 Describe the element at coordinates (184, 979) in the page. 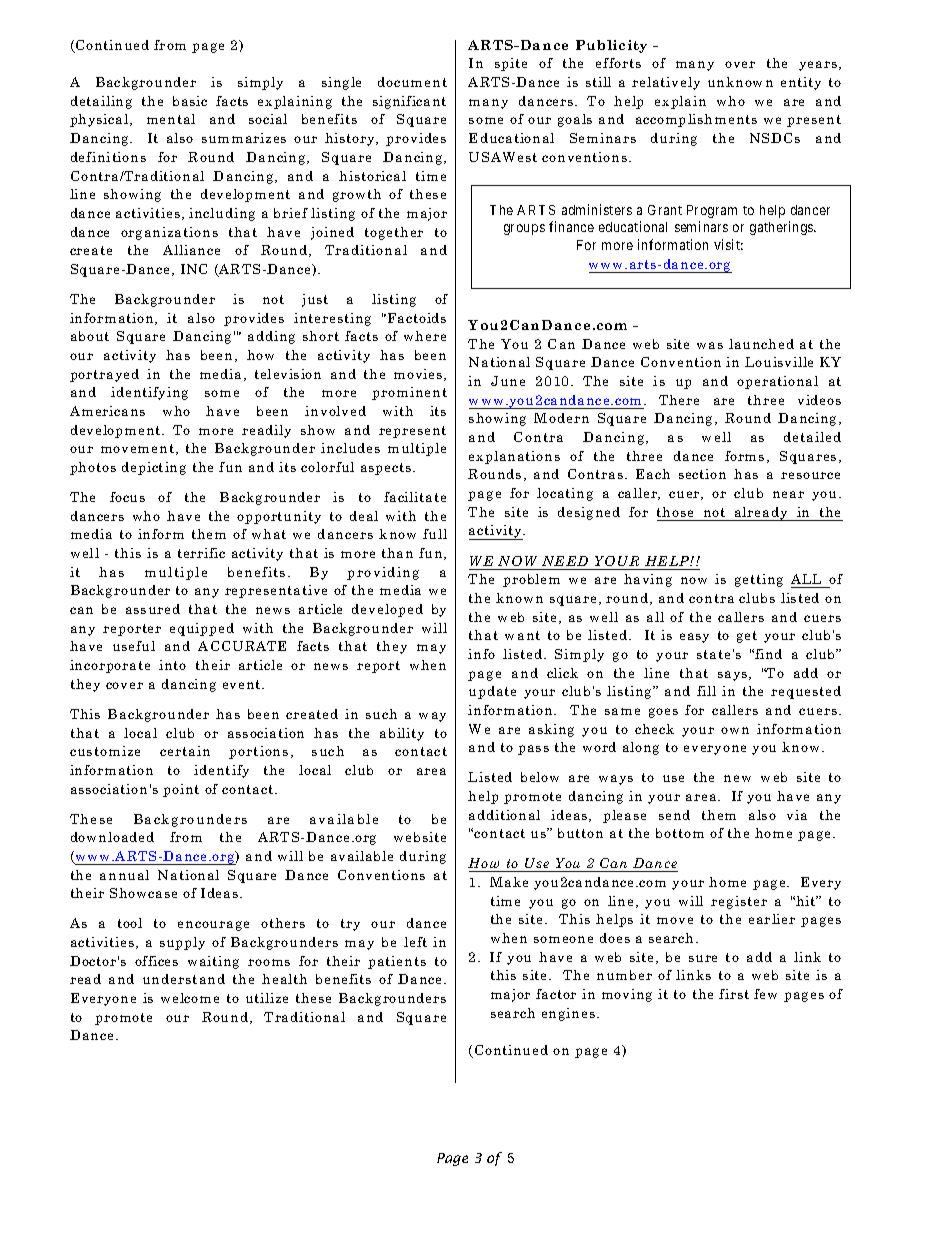

I see `understand` at that location.
